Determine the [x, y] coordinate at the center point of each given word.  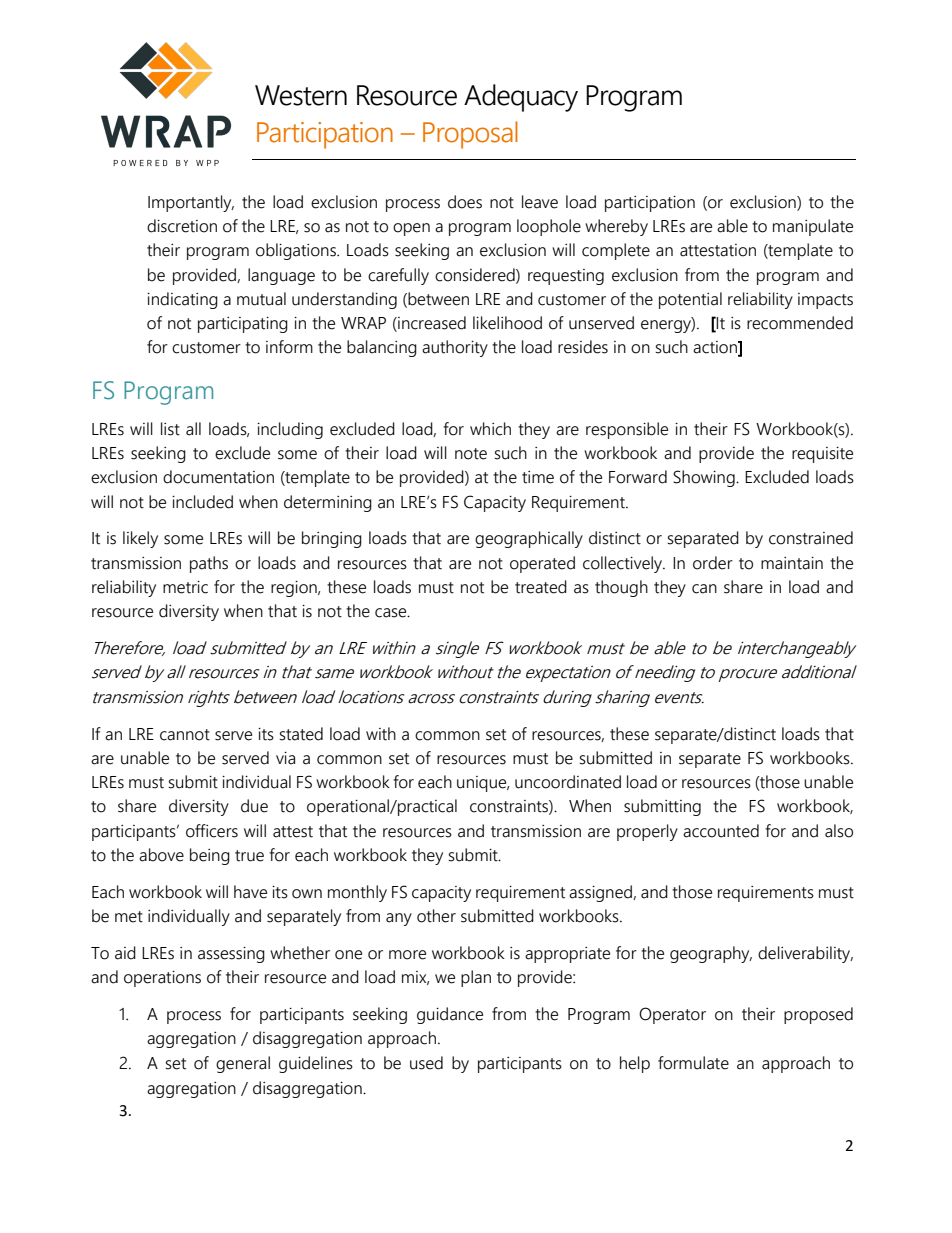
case [392, 613]
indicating [182, 300]
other [436, 916]
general [243, 1064]
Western [301, 95]
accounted [721, 831]
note [471, 454]
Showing [705, 478]
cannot [185, 735]
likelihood [507, 323]
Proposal [470, 135]
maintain [792, 563]
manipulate [813, 227]
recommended [800, 323]
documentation [218, 477]
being [210, 856]
